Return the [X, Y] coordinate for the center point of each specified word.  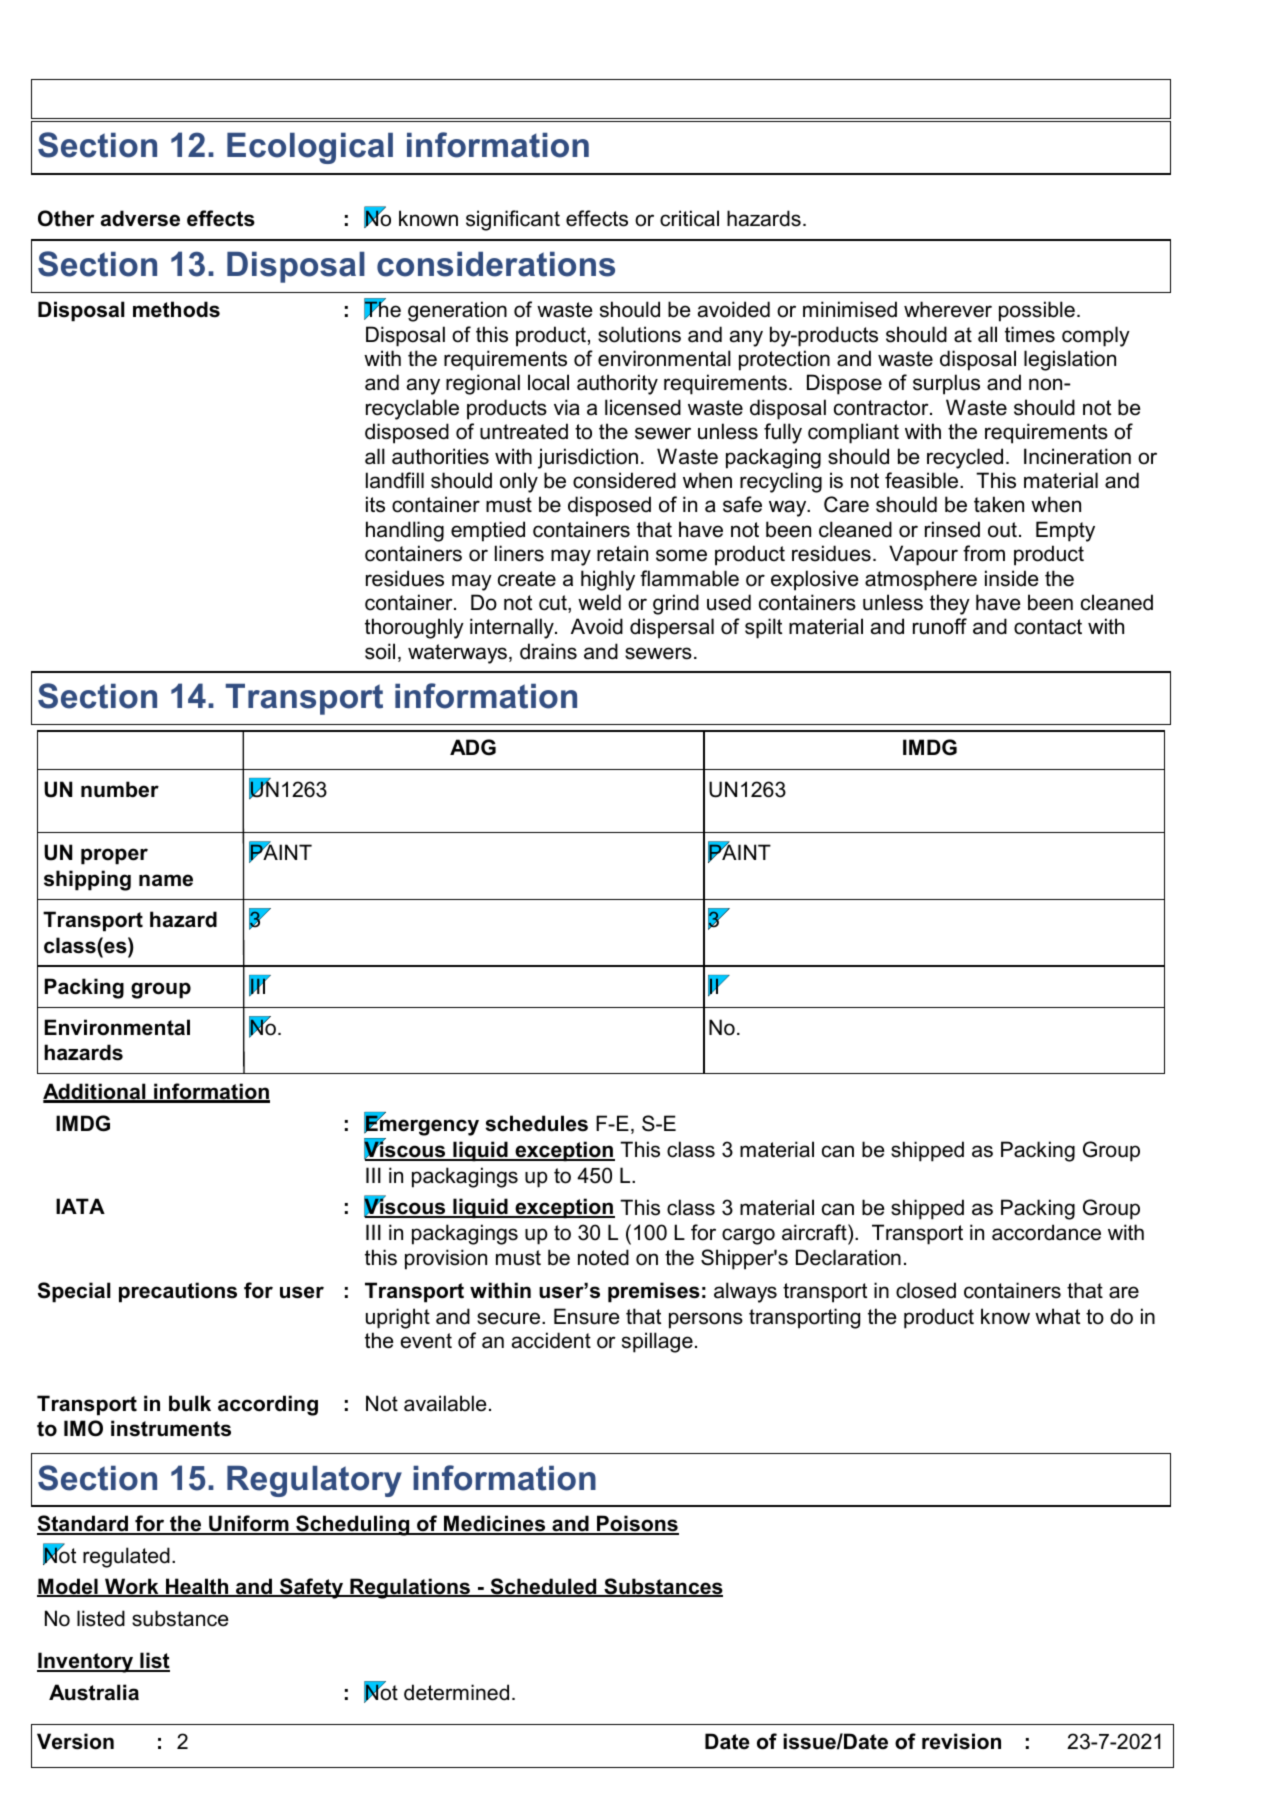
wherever [948, 309]
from [984, 553]
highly [608, 580]
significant [513, 220]
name [166, 880]
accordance [1046, 1232]
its [375, 504]
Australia [94, 1692]
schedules [536, 1123]
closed [926, 1290]
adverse [140, 218]
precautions [178, 1292]
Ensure [587, 1316]
